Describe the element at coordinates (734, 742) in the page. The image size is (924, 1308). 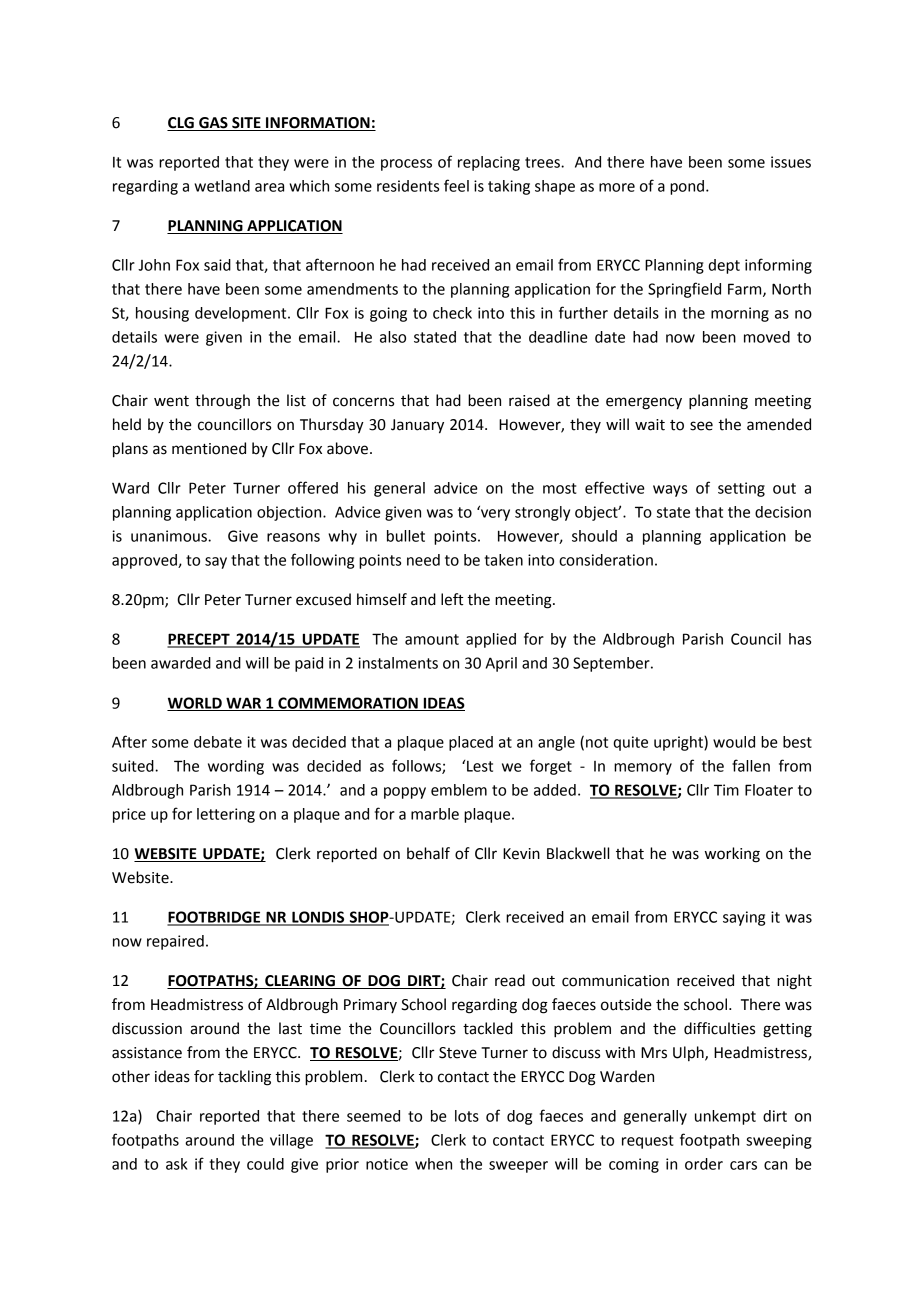
I see `would` at that location.
